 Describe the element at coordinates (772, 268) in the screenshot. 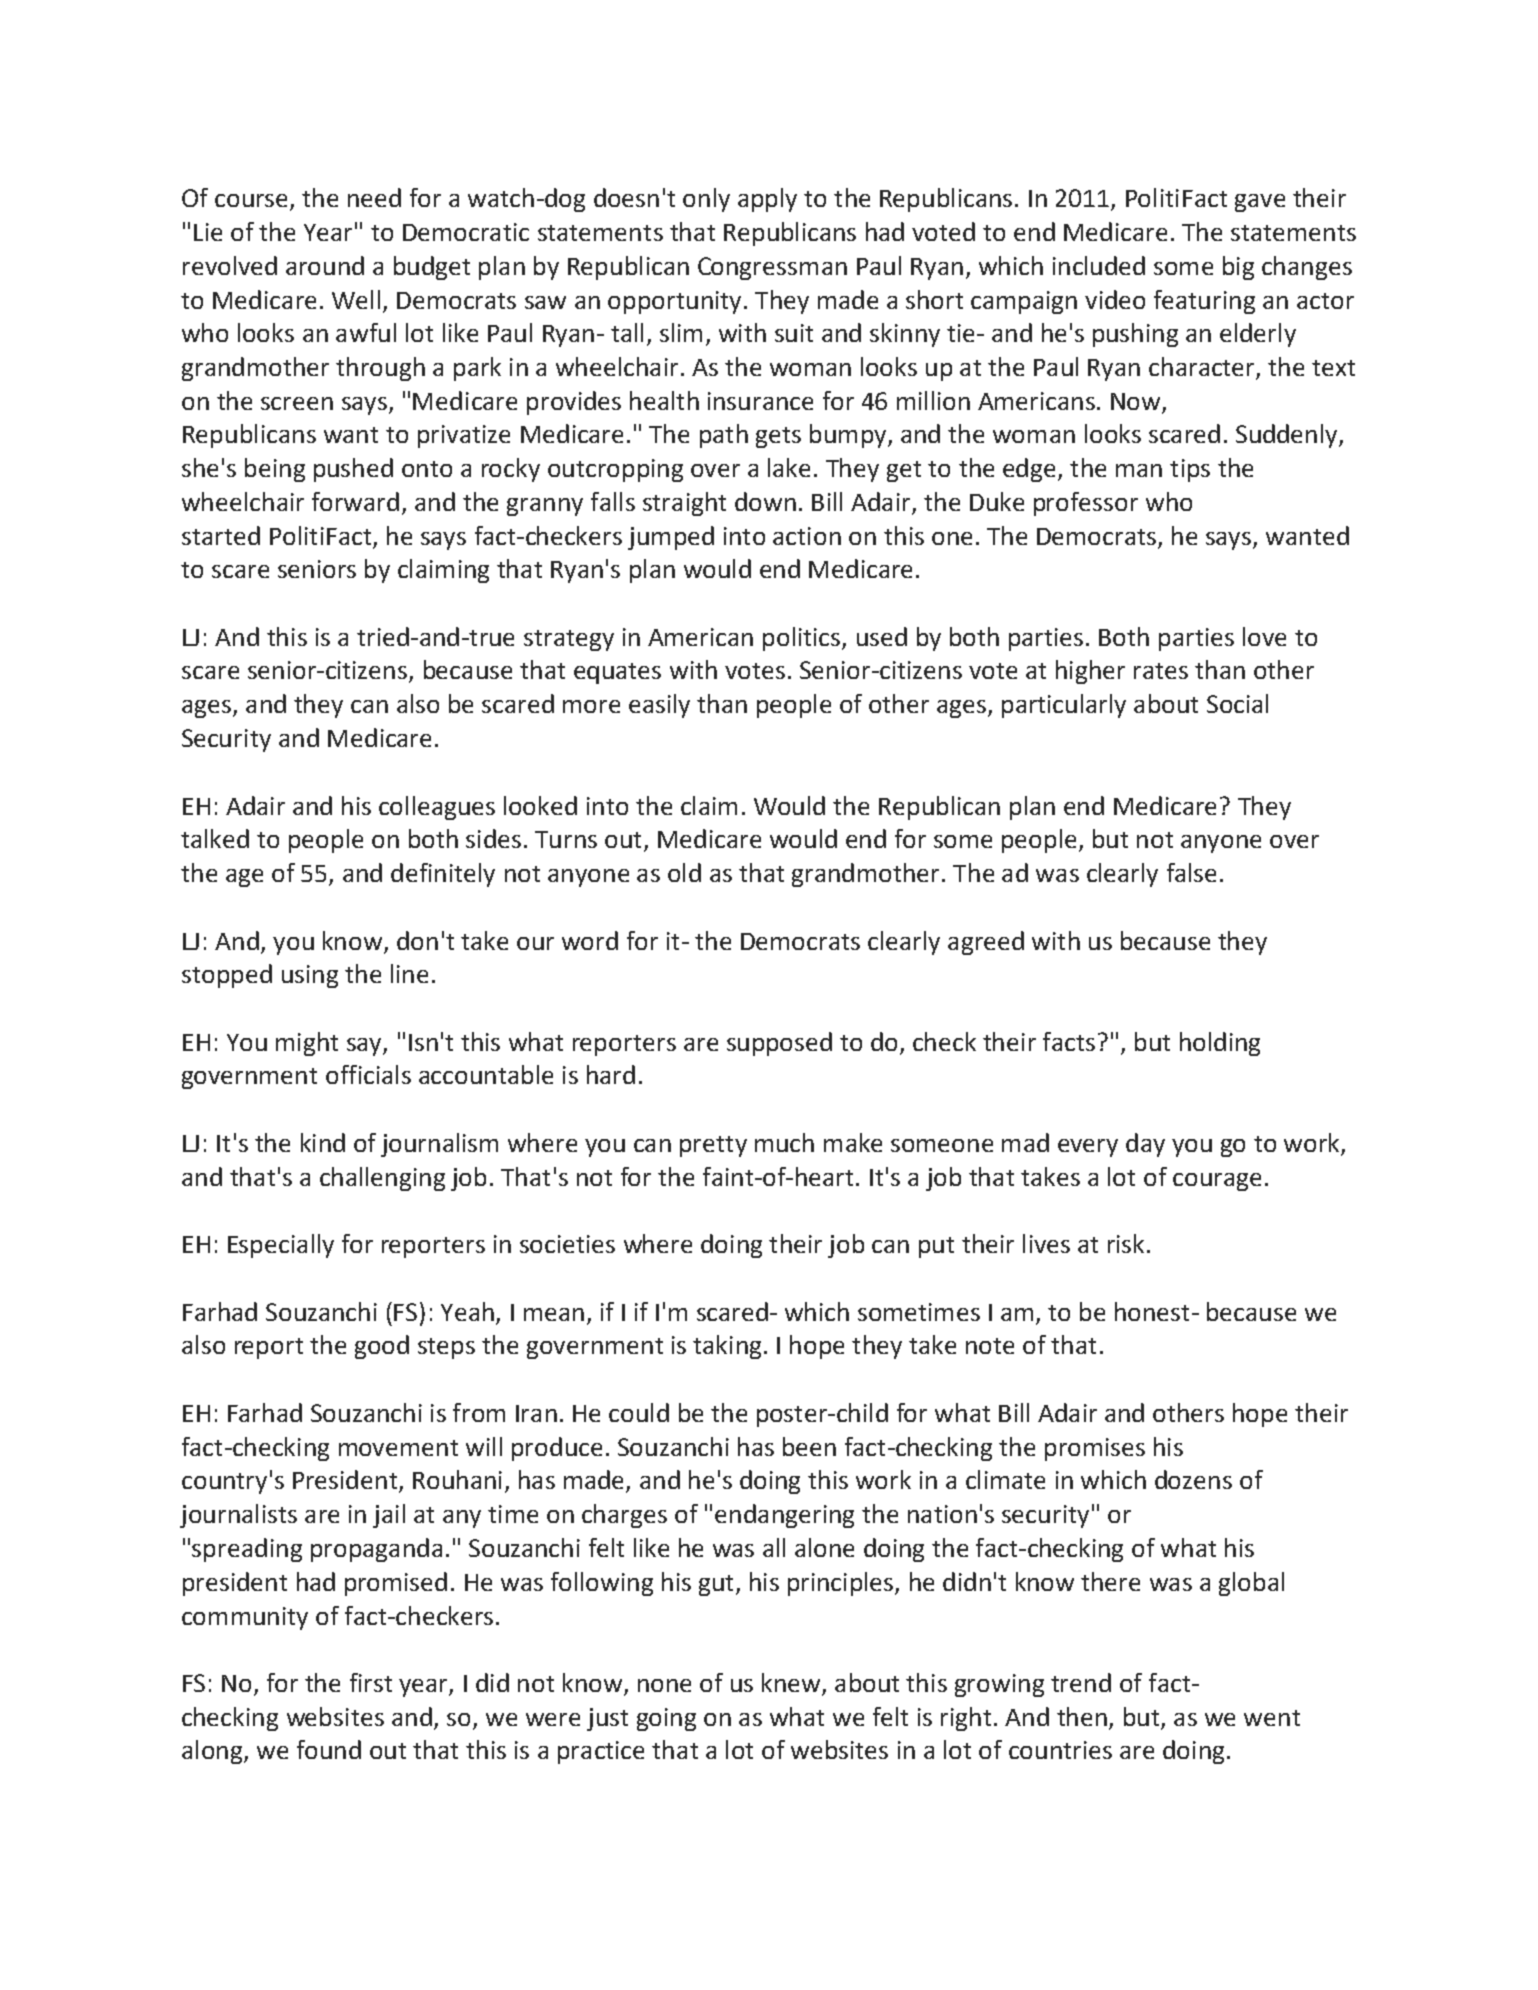

I see `Congressman` at that location.
